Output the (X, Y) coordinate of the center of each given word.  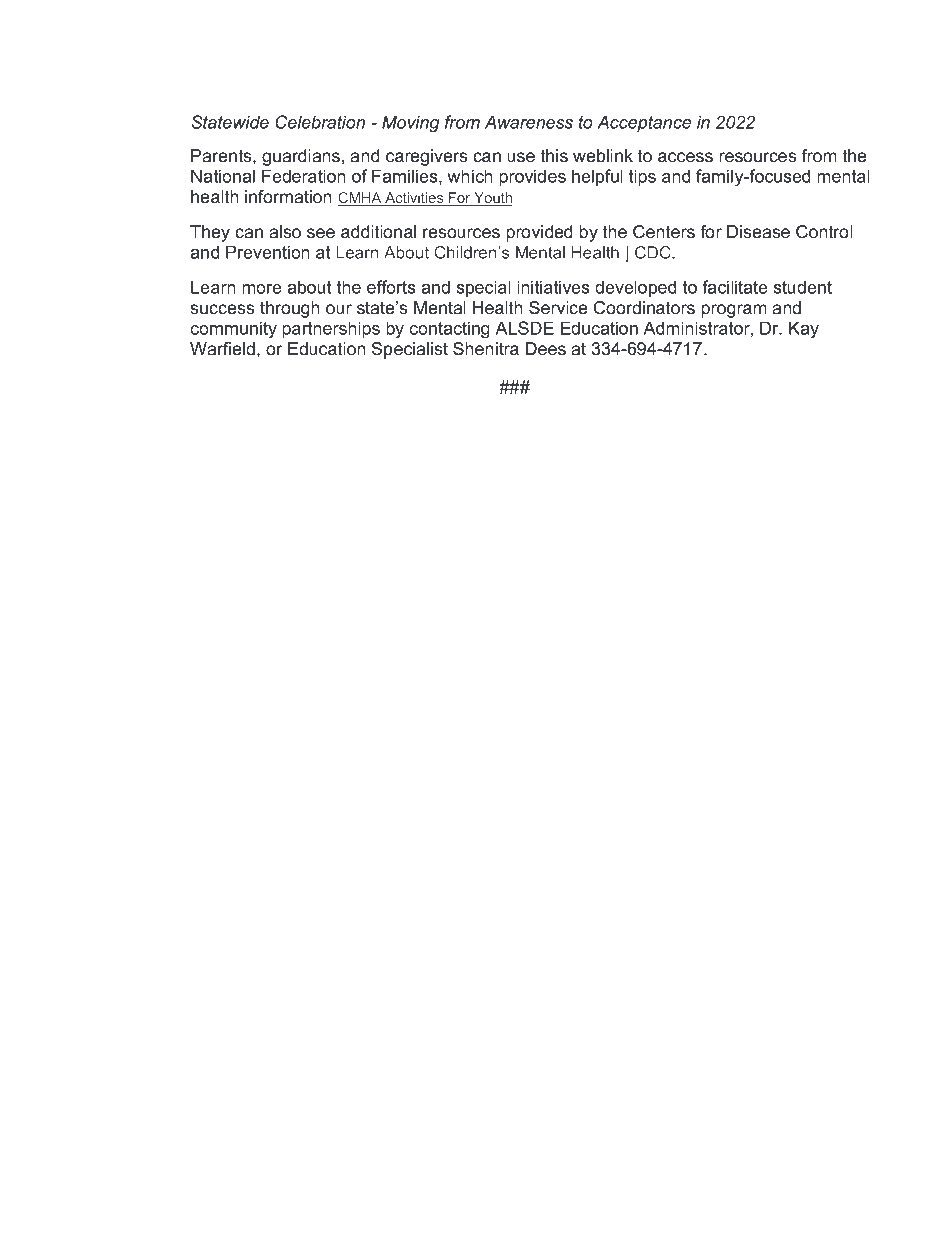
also (285, 232)
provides (532, 177)
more (262, 289)
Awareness (529, 122)
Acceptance (644, 123)
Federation (304, 176)
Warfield (224, 348)
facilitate (735, 287)
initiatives (553, 287)
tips (642, 177)
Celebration (320, 122)
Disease (758, 232)
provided (539, 233)
